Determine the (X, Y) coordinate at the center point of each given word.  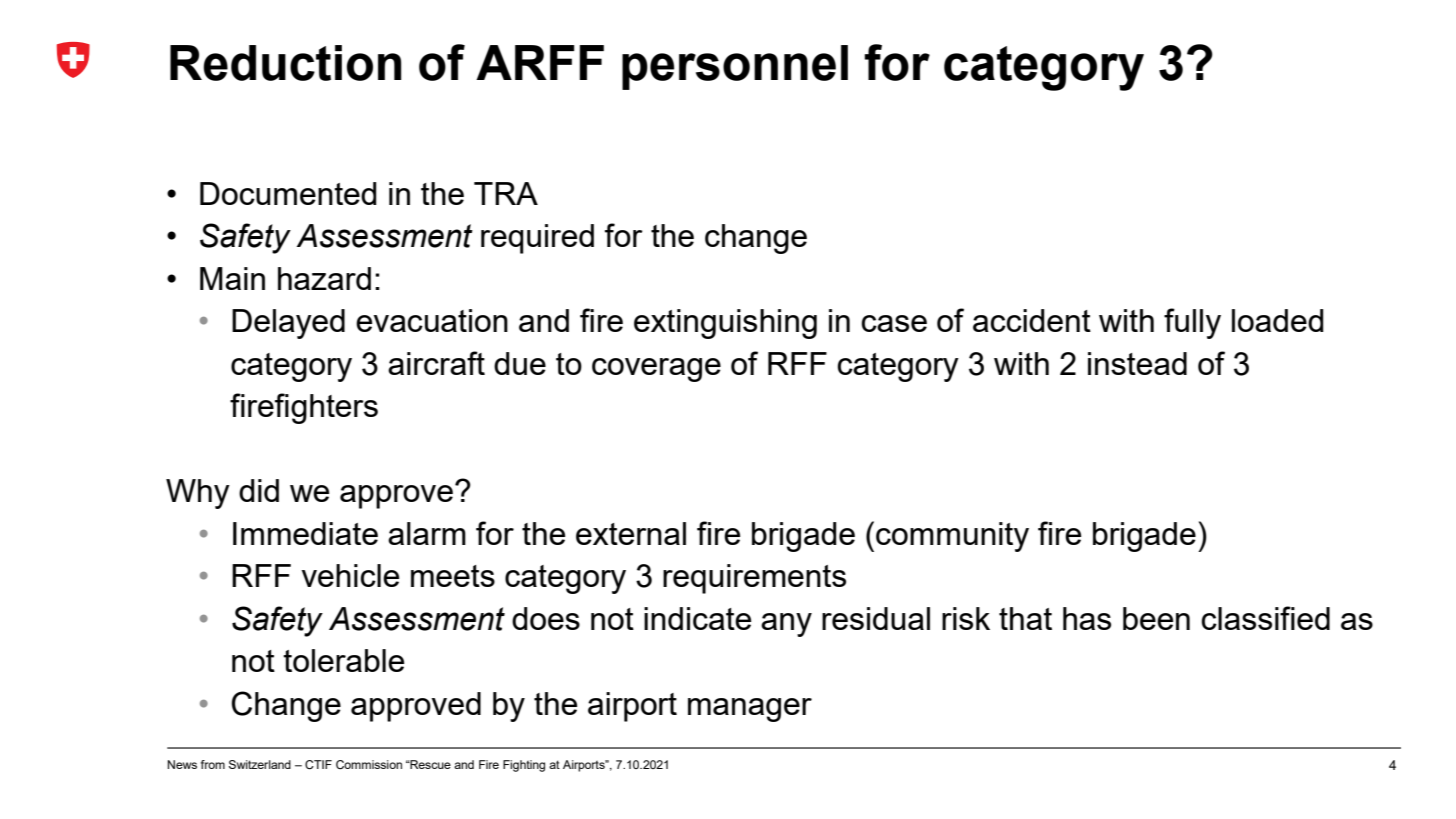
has (1087, 618)
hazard (324, 278)
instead (1137, 363)
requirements (754, 579)
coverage (656, 370)
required (537, 239)
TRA (506, 193)
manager (750, 710)
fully (1192, 323)
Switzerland (260, 764)
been (1156, 618)
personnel (735, 67)
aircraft (436, 363)
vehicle (350, 575)
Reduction (286, 63)
